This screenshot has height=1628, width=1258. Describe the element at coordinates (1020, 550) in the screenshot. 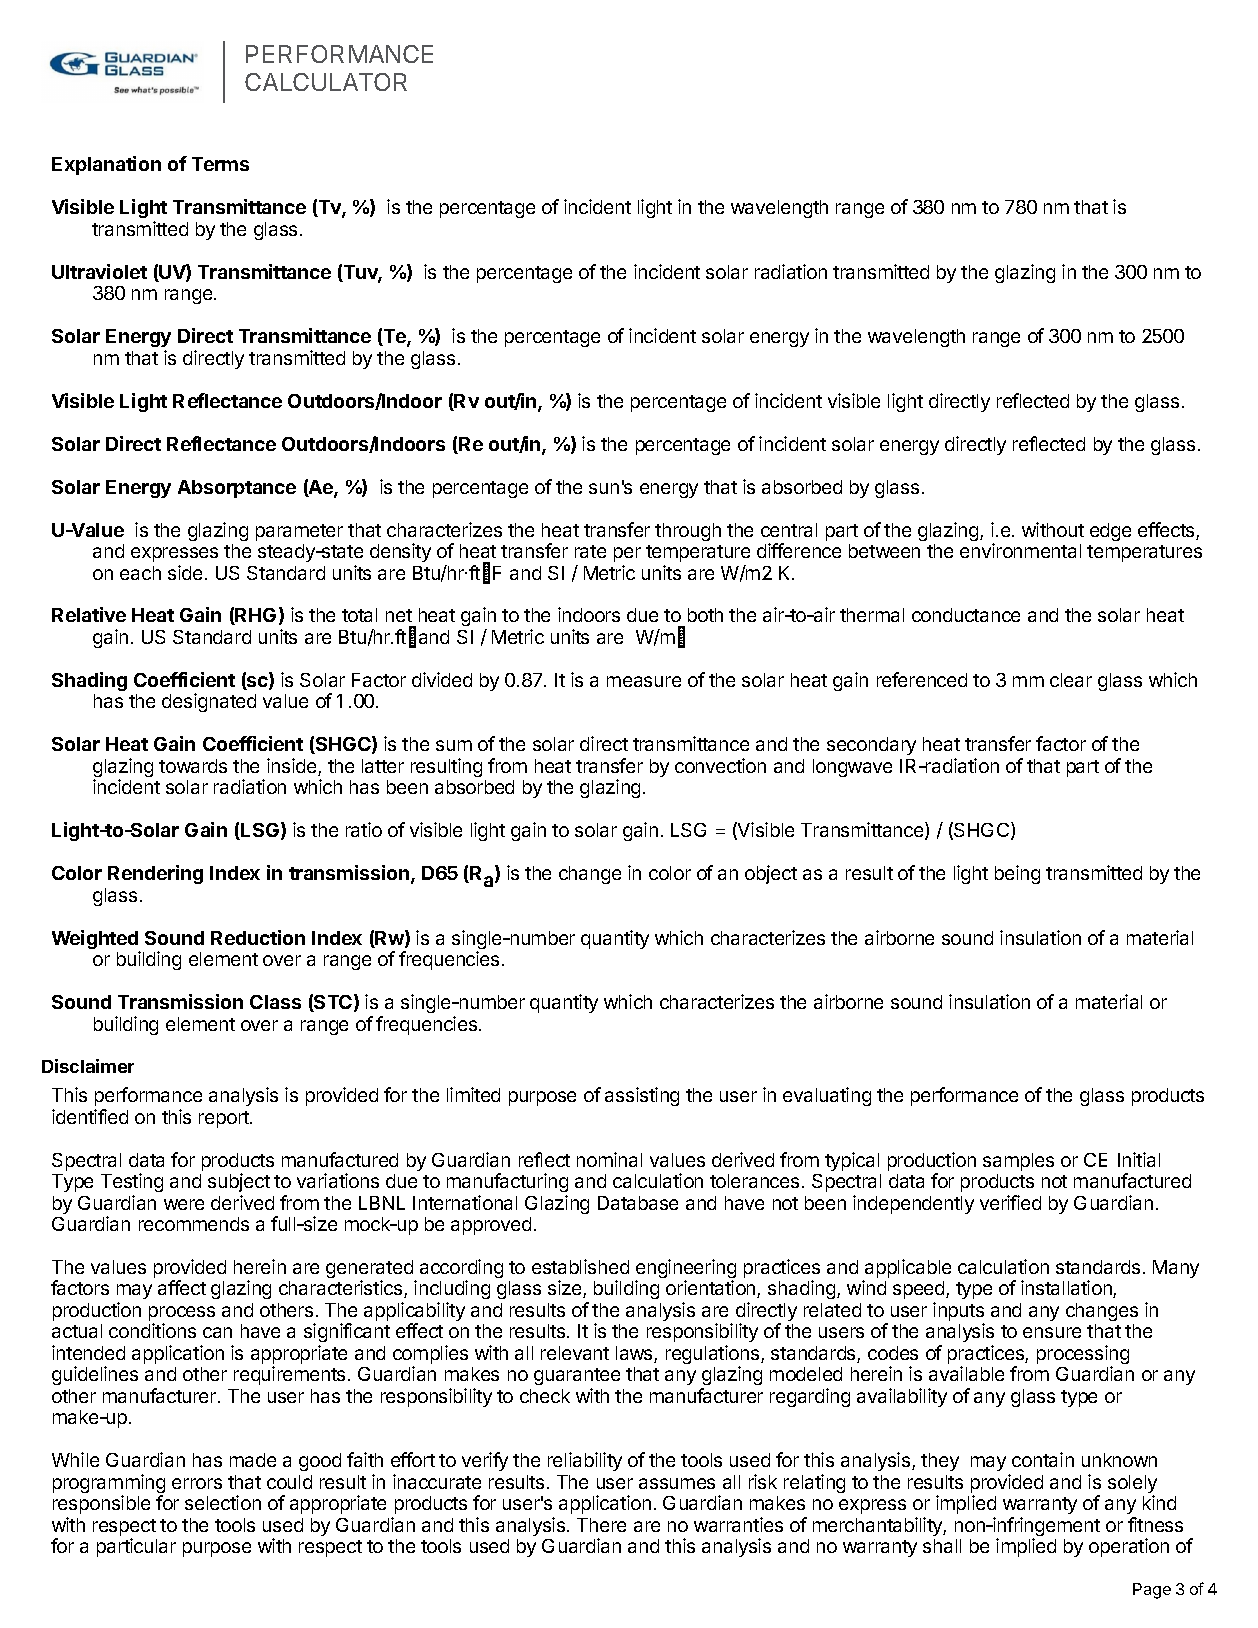

I see `environmental` at that location.
